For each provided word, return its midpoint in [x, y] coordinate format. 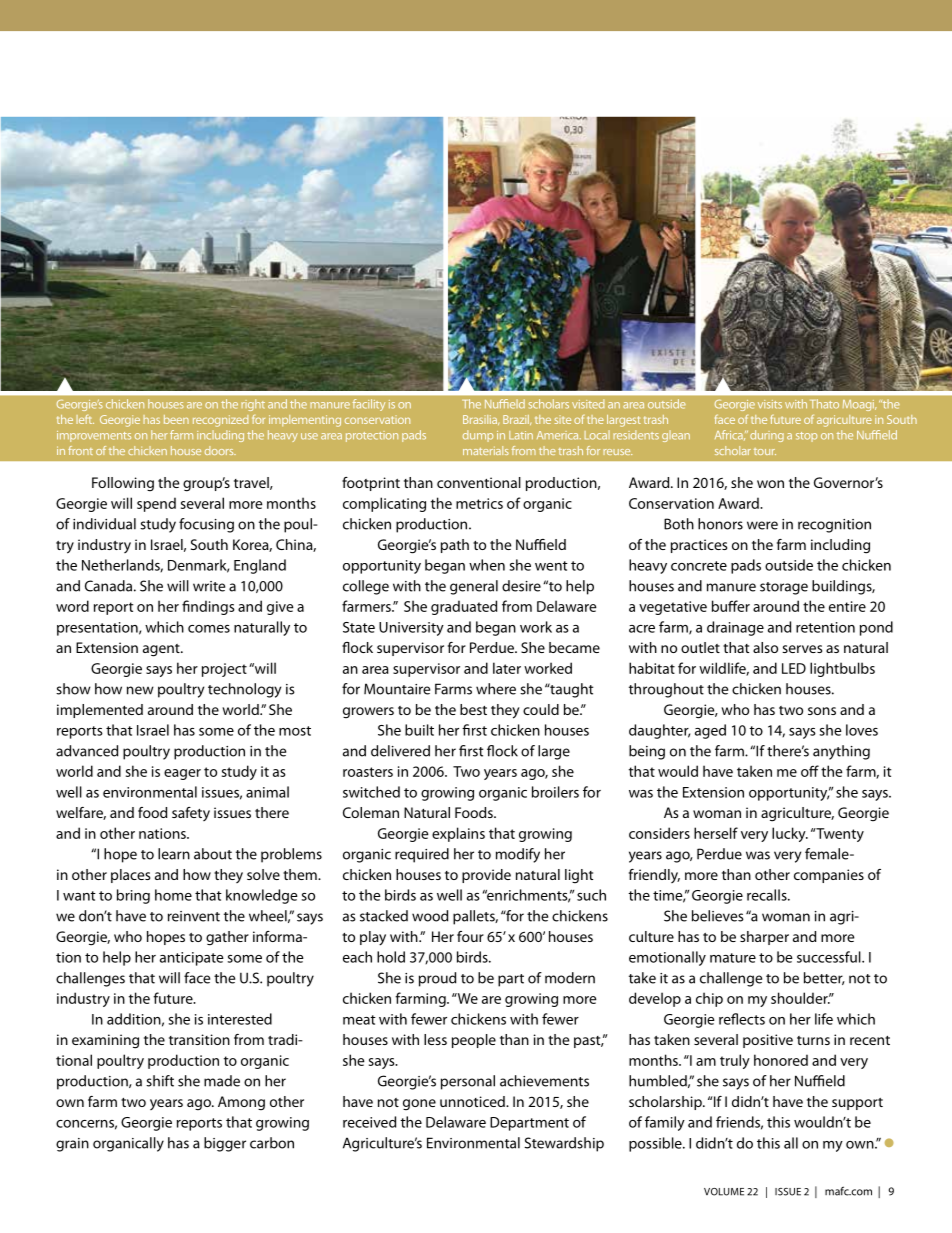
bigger [225, 1144]
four [470, 936]
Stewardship [564, 1144]
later [507, 668]
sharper [764, 938]
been [176, 419]
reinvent [194, 916]
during [767, 436]
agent [162, 650]
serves [802, 649]
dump [478, 436]
